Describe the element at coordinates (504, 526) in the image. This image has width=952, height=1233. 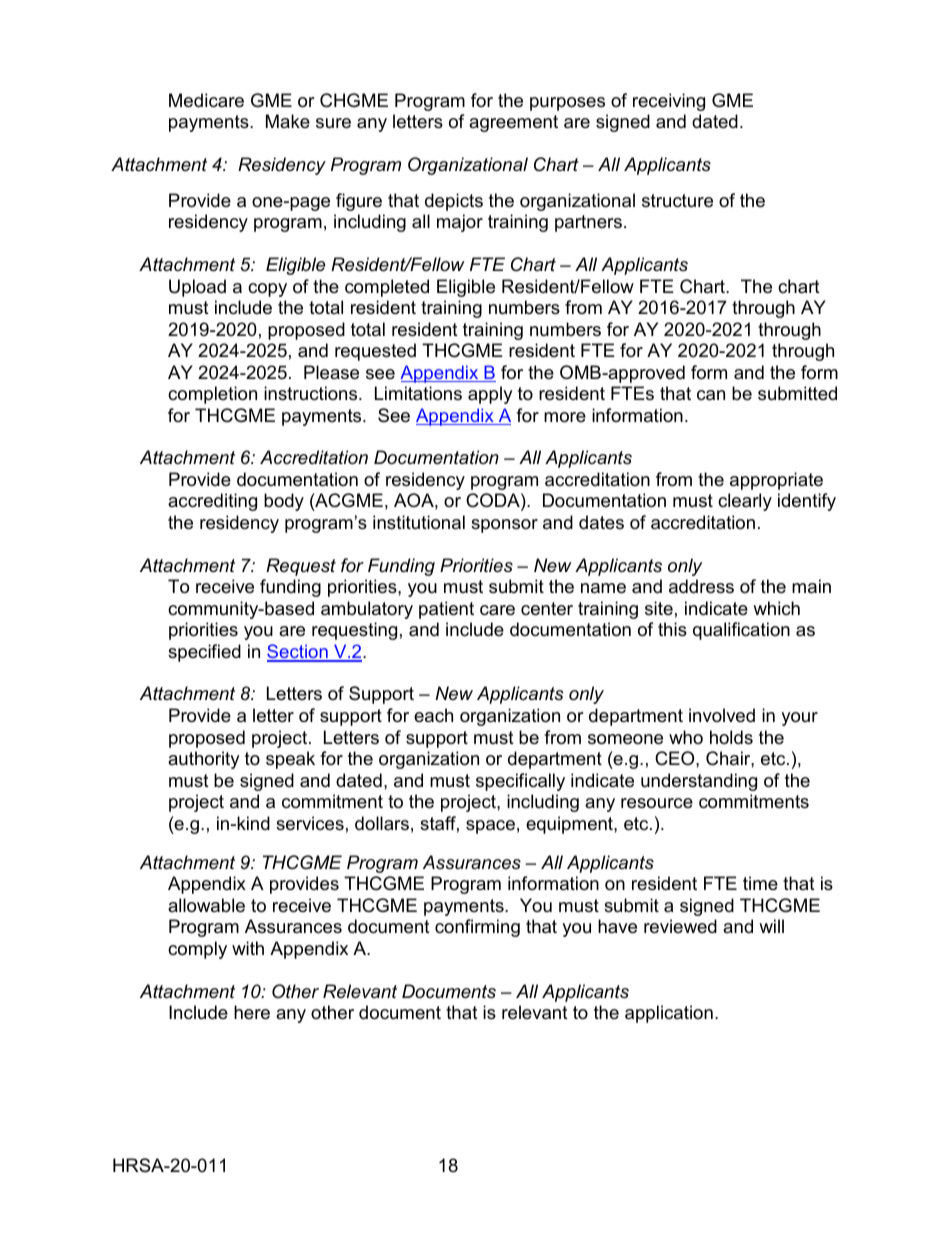
I see `sponsor` at that location.
